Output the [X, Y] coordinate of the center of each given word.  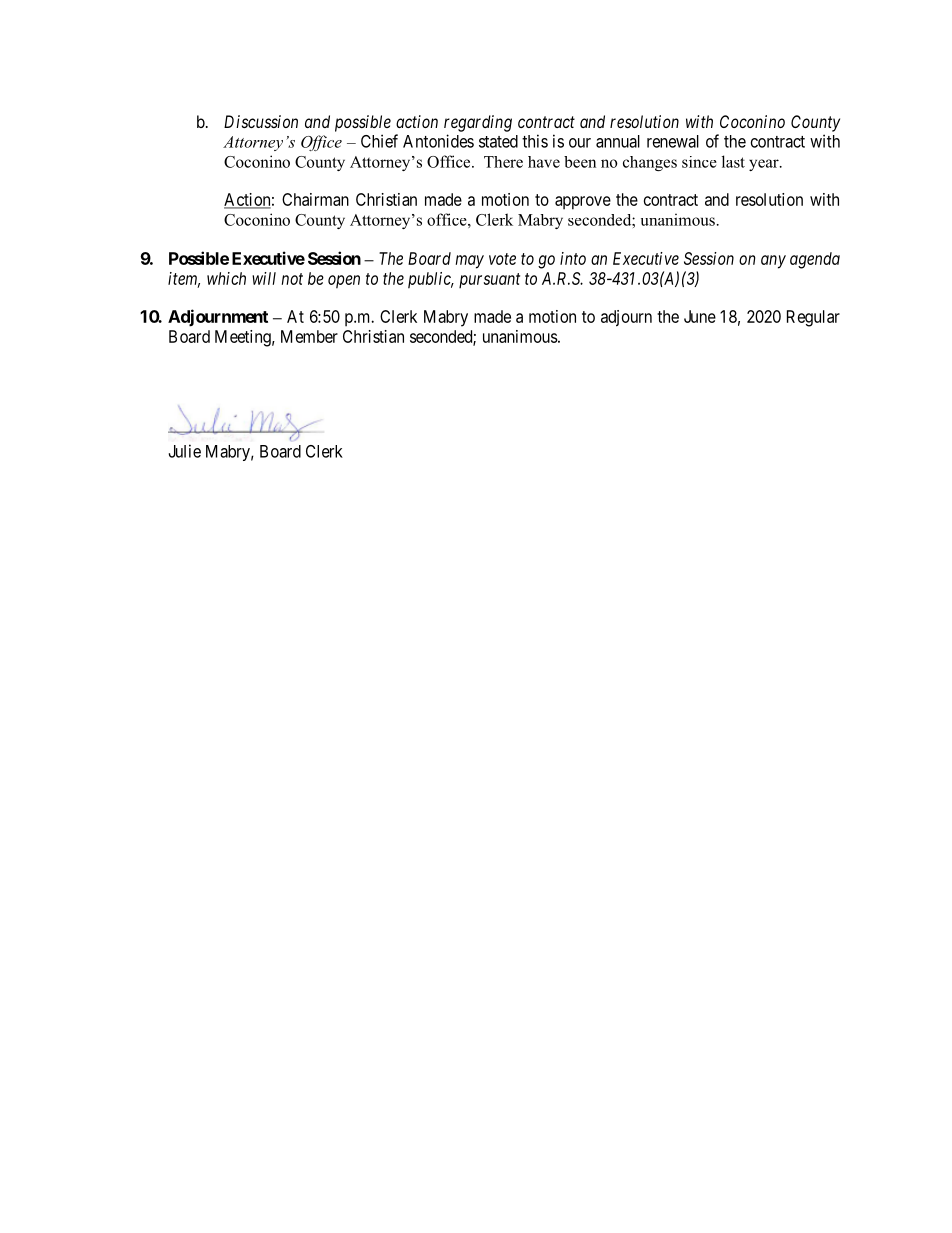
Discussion [261, 121]
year [765, 165]
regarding [478, 123]
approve [583, 203]
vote [502, 259]
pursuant [489, 281]
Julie [185, 451]
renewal [673, 141]
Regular [813, 318]
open [344, 282]
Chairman [315, 199]
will [264, 278]
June [700, 316]
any [773, 262]
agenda [815, 260]
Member [309, 336]
